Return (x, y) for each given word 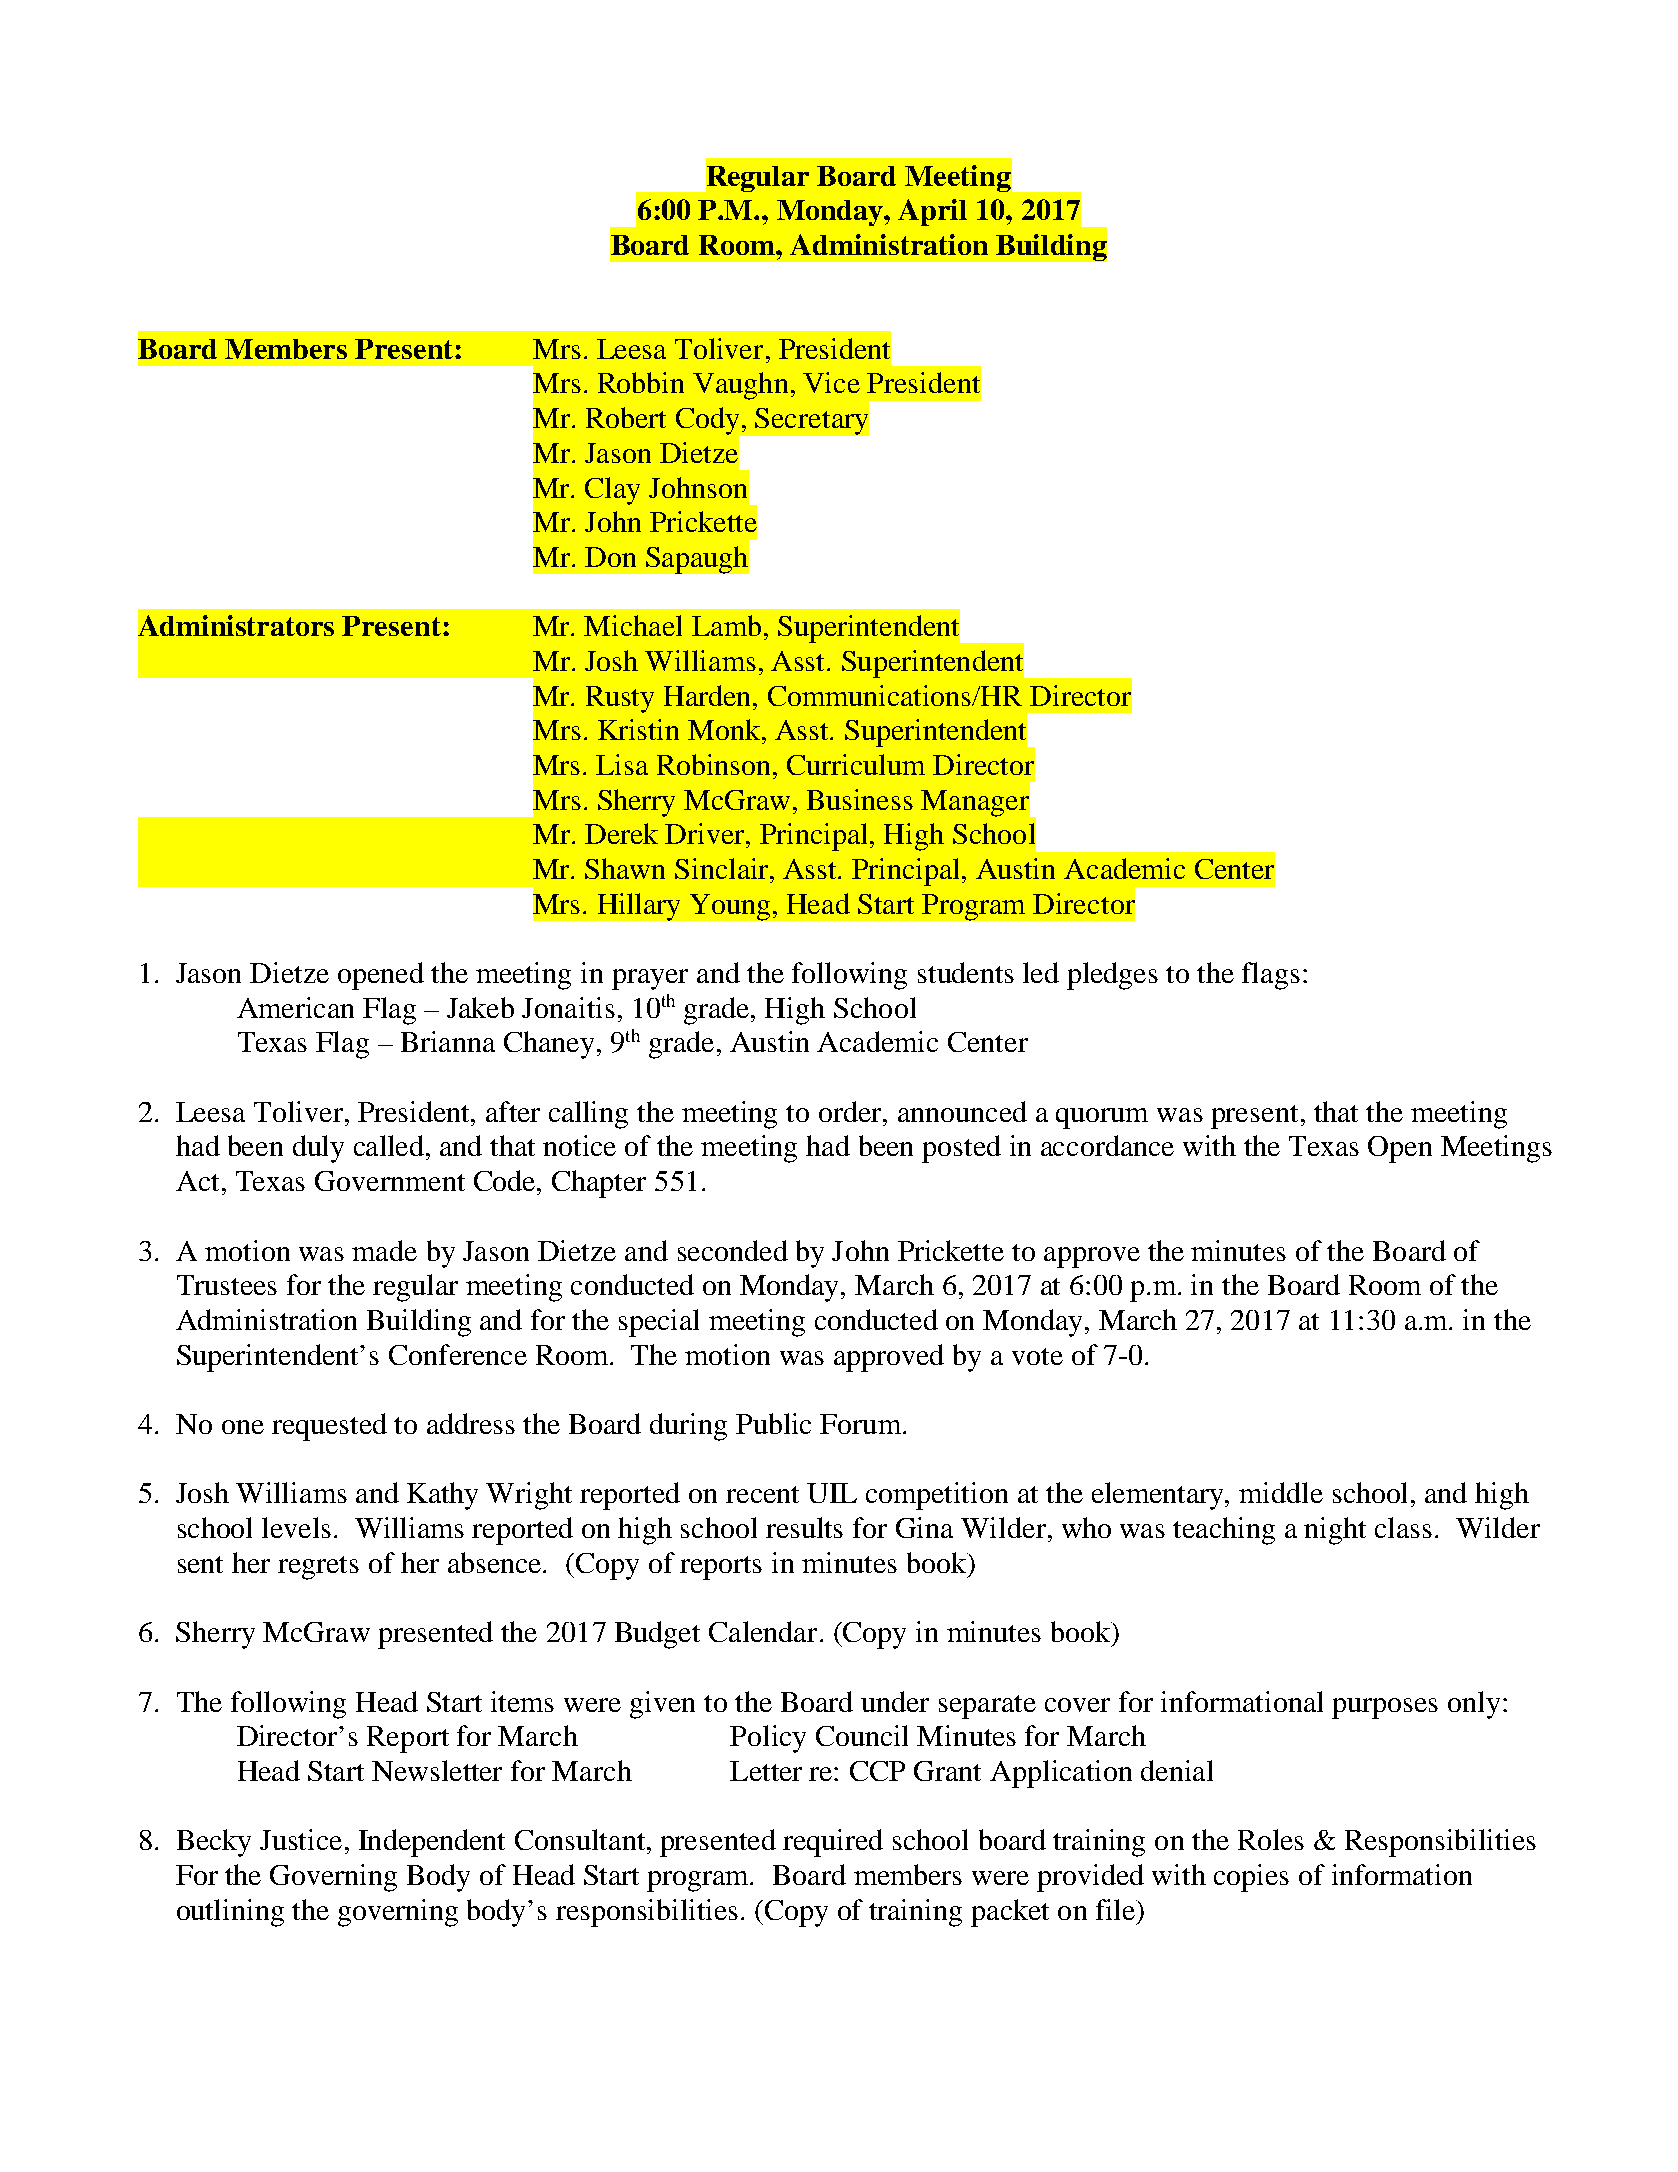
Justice (301, 1839)
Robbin (641, 382)
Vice (831, 382)
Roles (1271, 1839)
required (833, 1843)
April (932, 212)
